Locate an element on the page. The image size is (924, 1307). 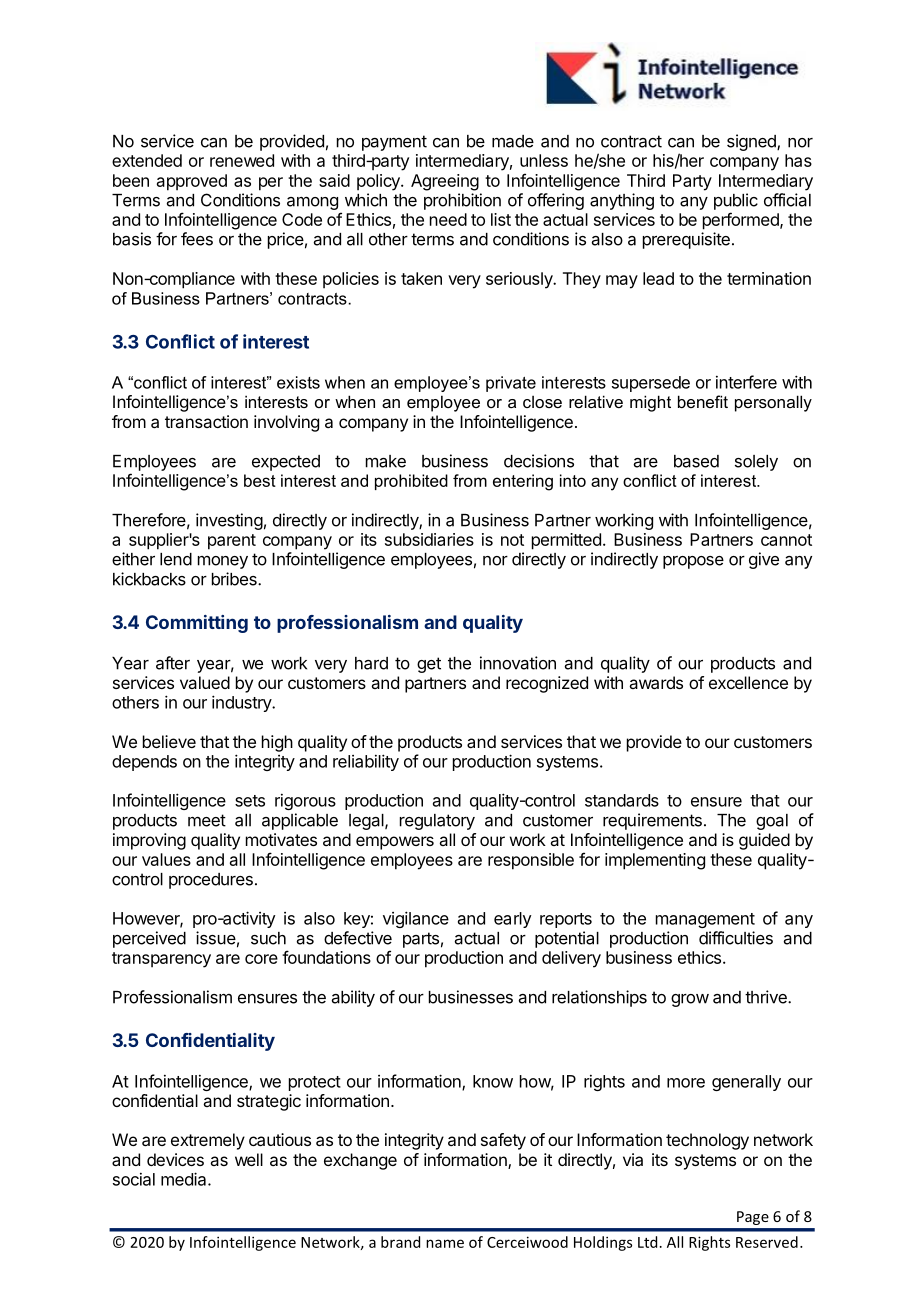
subsidiaries is located at coordinates (429, 539).
